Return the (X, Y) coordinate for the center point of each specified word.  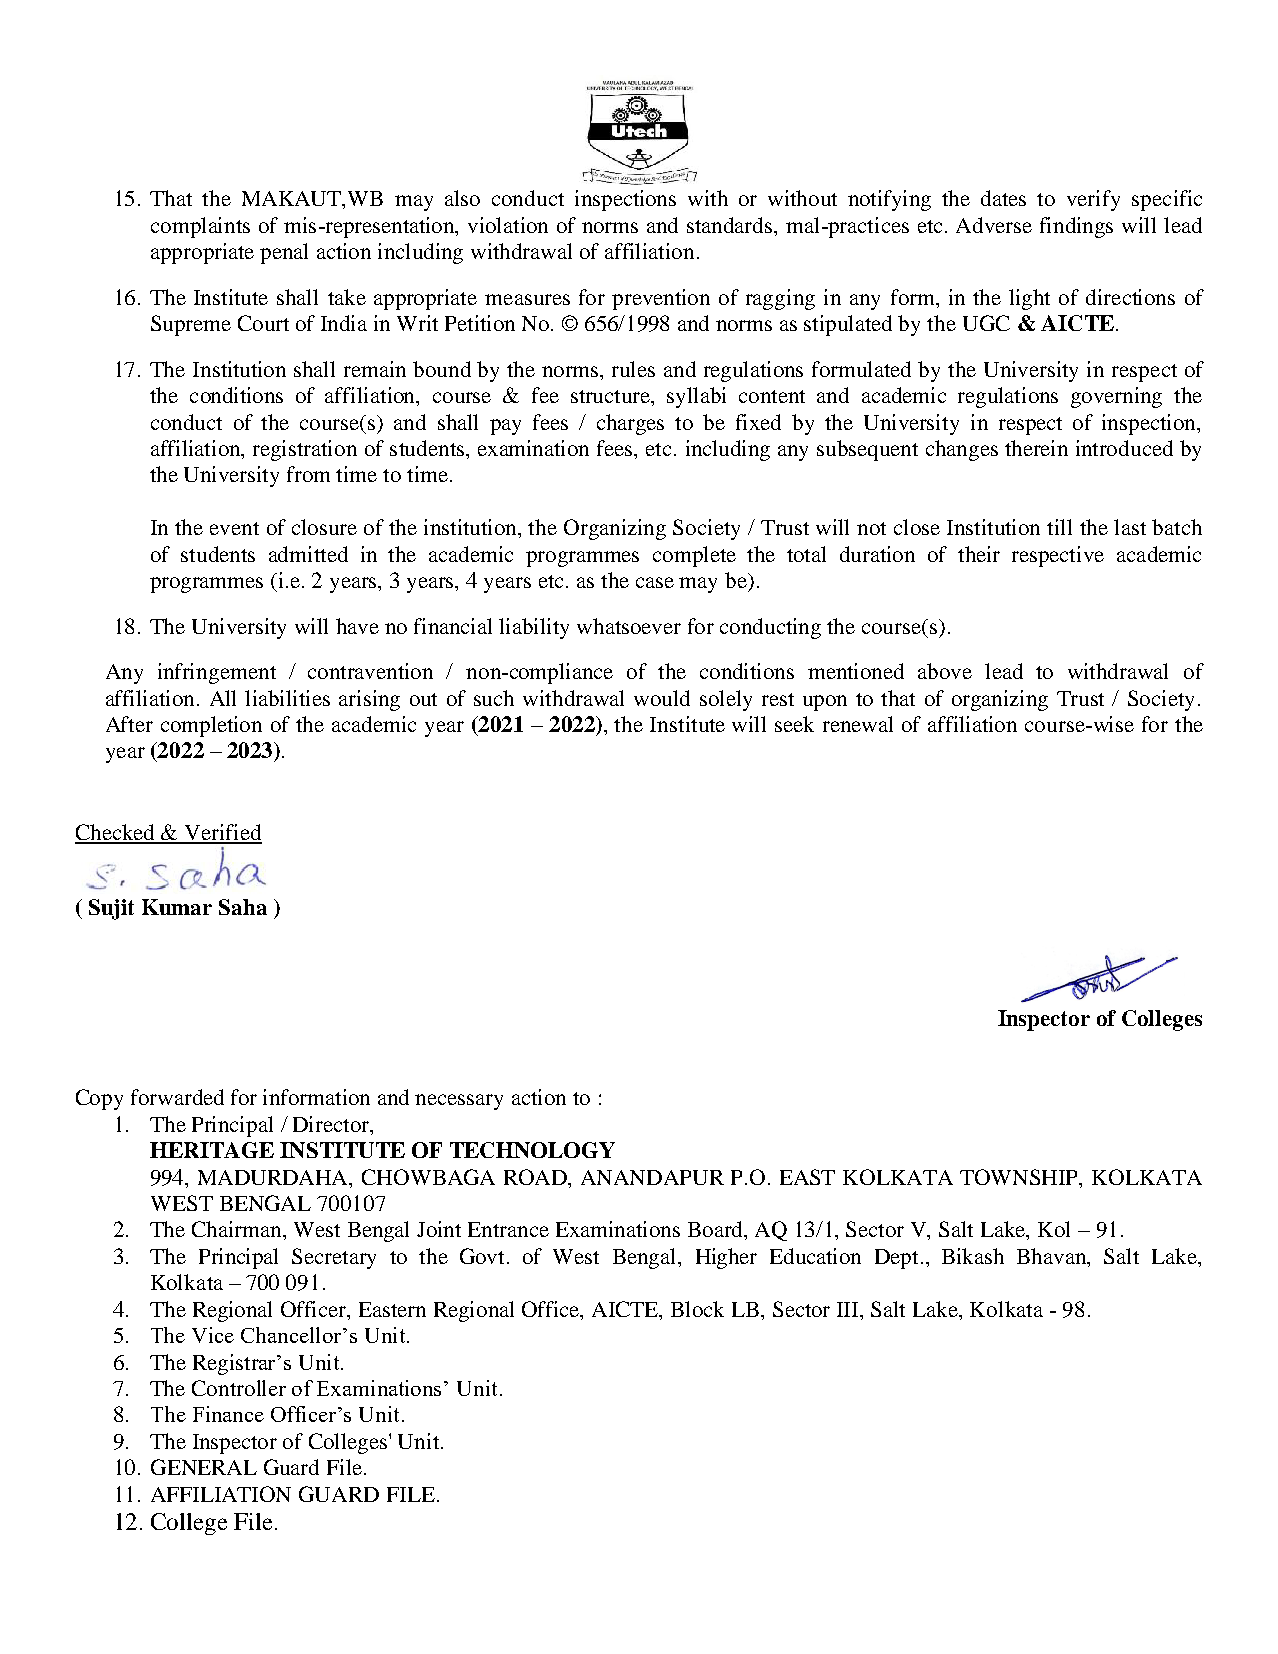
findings (1076, 227)
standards (731, 225)
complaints (200, 227)
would (662, 698)
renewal (858, 724)
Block (697, 1309)
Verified (222, 833)
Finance (228, 1414)
